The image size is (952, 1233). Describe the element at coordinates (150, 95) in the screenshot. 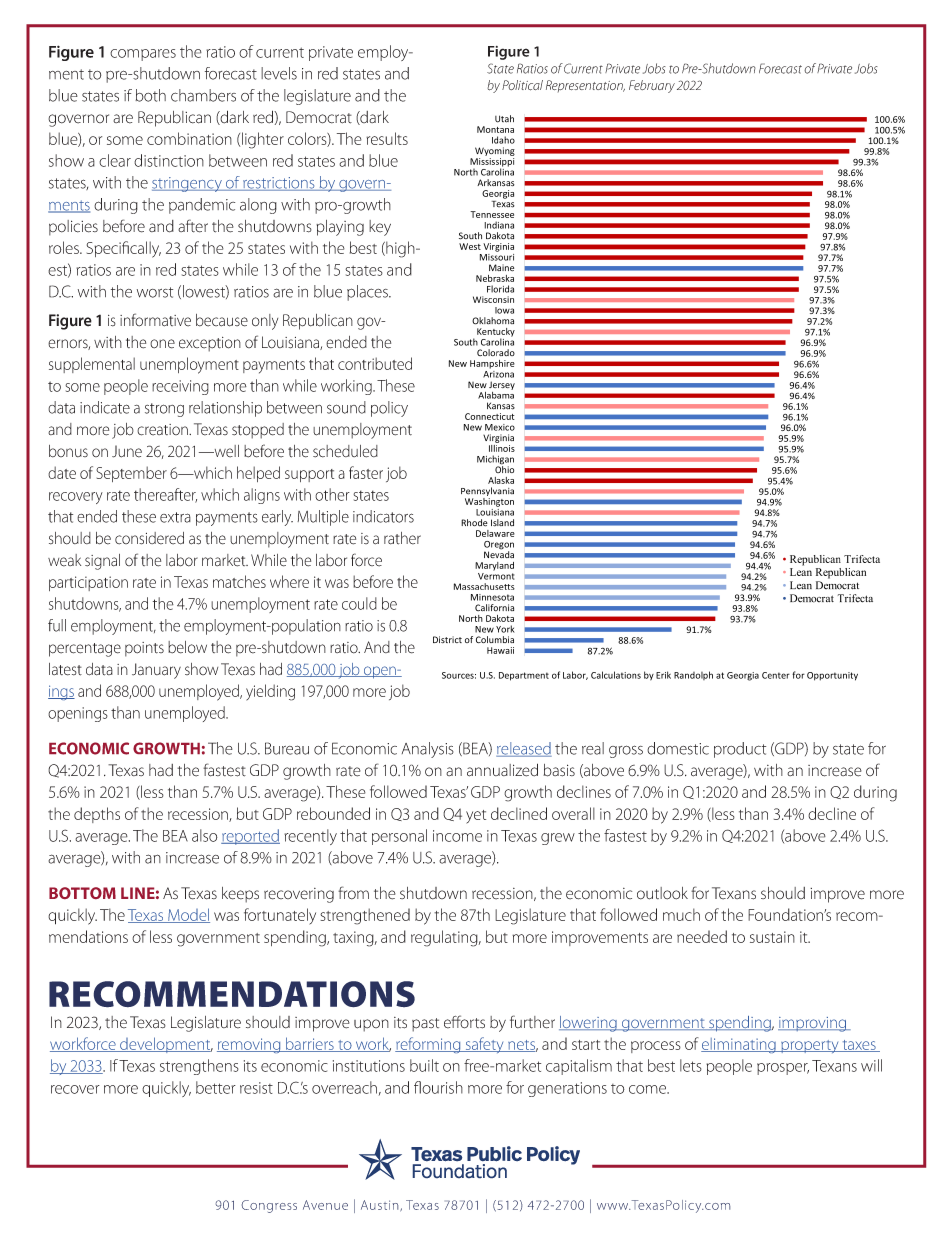

I see `both` at that location.
